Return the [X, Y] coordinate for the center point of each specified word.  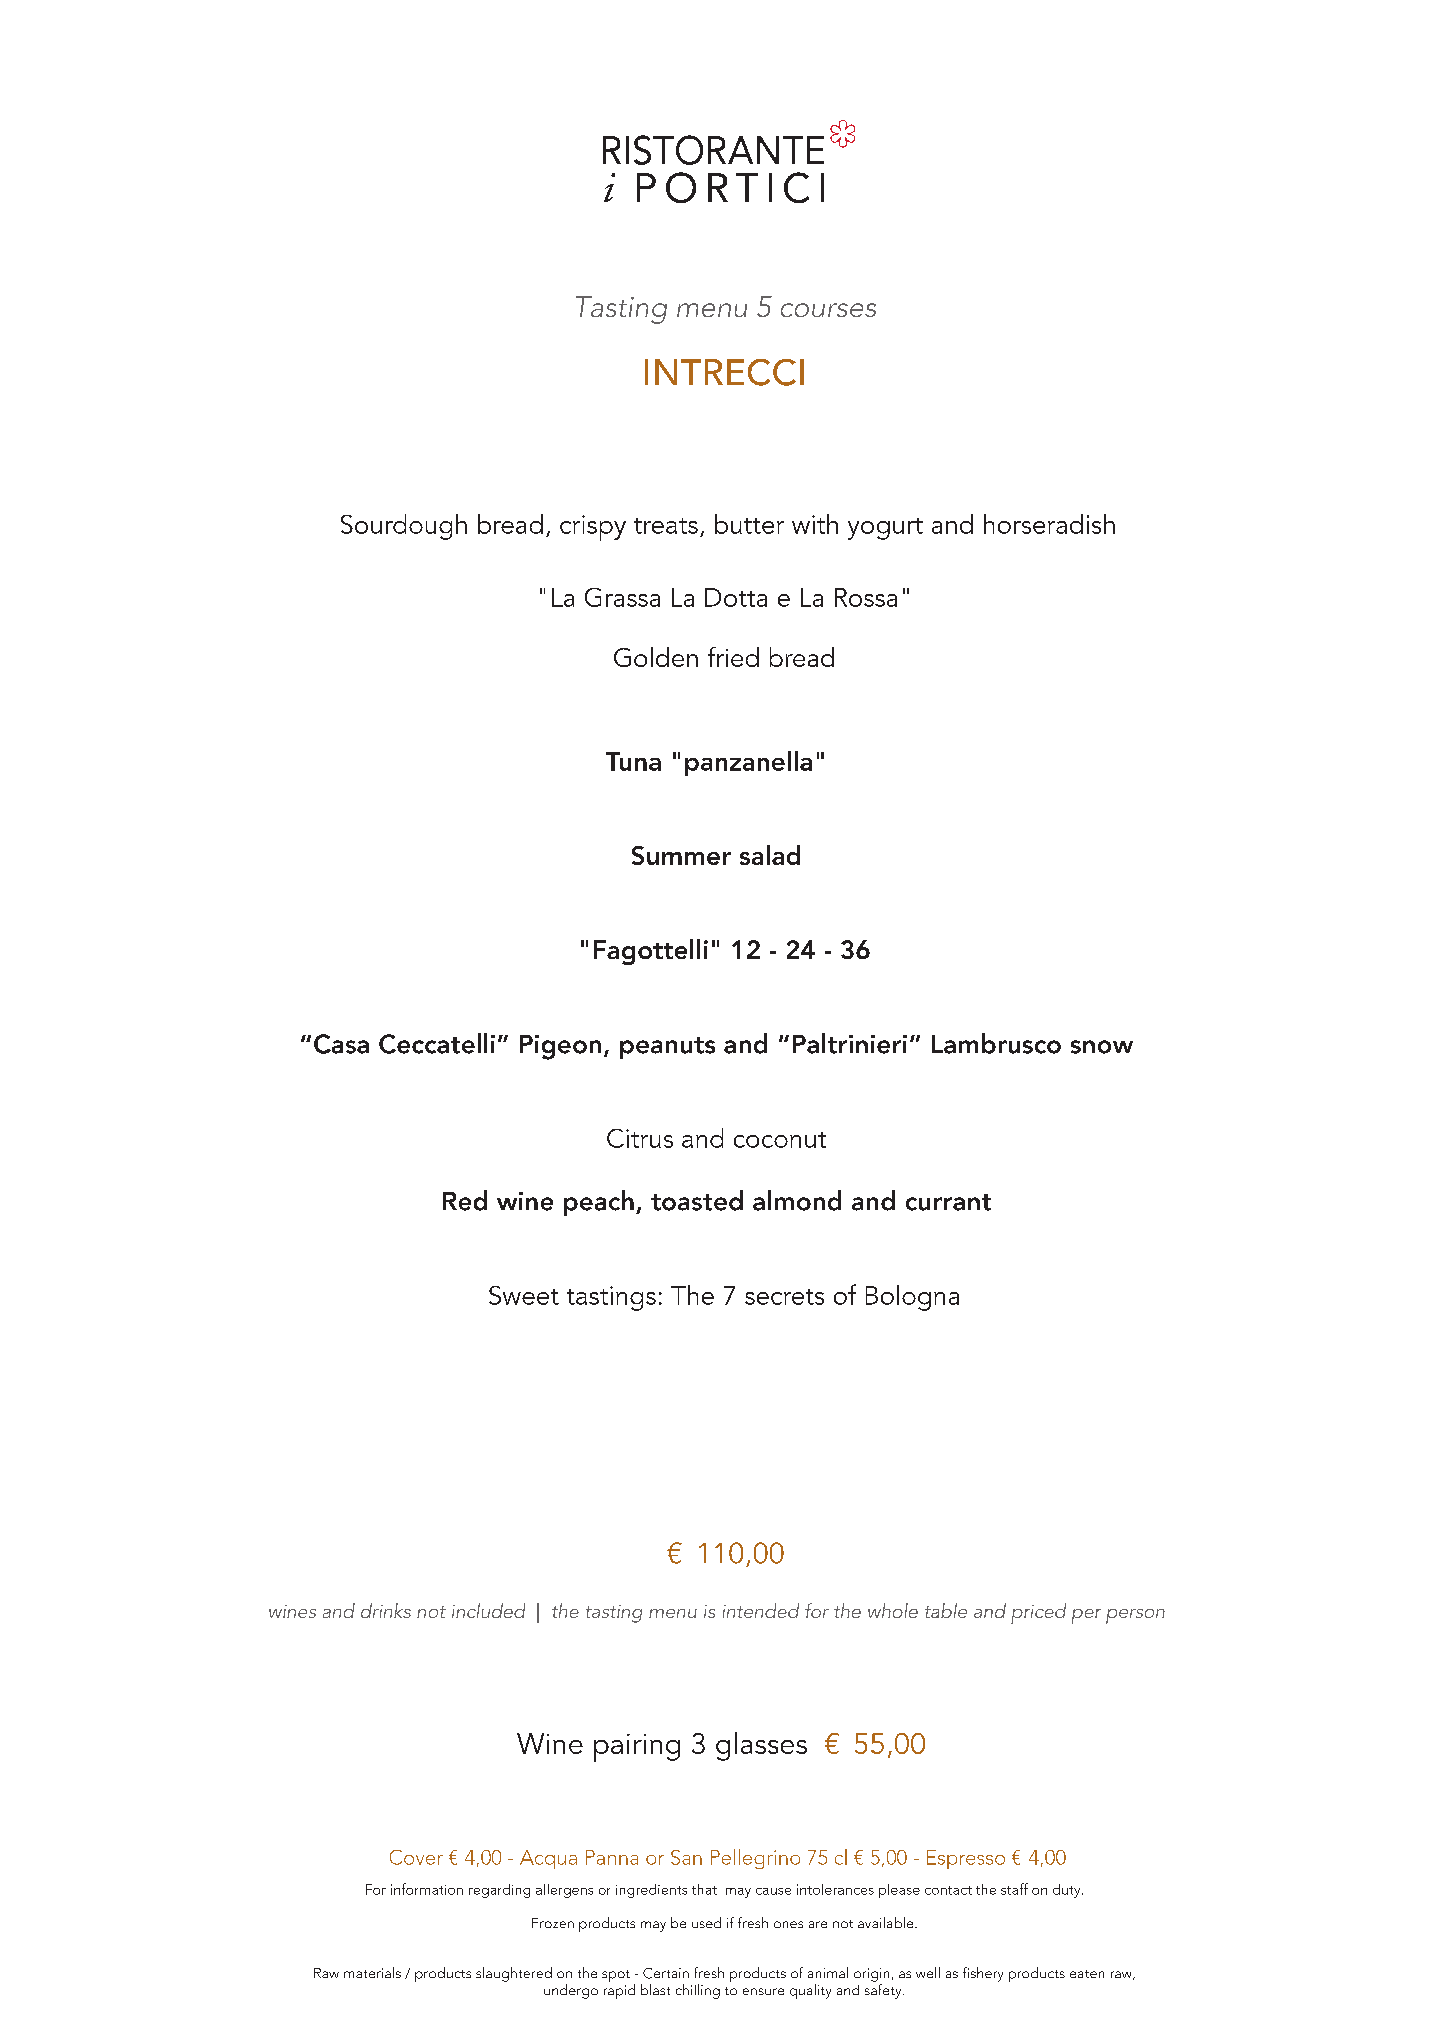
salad [770, 855]
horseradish [1049, 524]
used [706, 1922]
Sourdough [404, 527]
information [427, 1889]
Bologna [912, 1298]
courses [828, 310]
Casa [341, 1044]
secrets [784, 1297]
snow [1102, 1047]
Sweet [524, 1295]
